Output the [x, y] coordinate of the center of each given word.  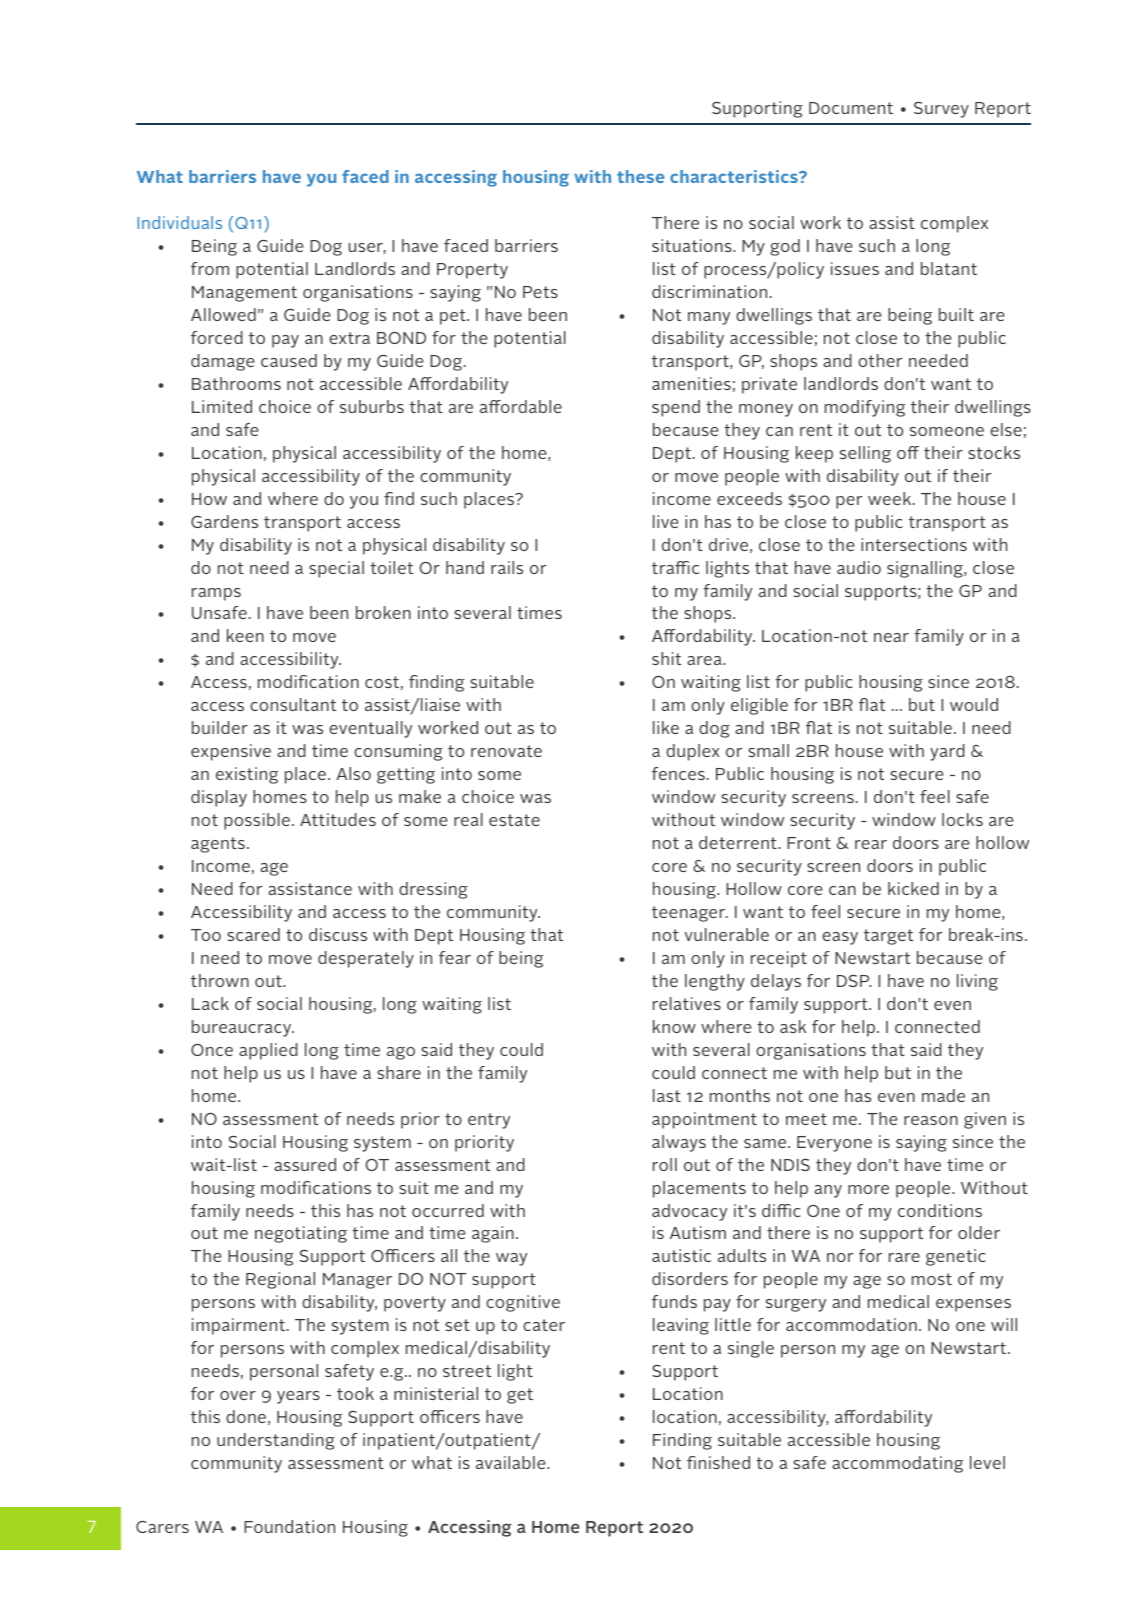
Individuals [180, 222]
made [943, 1095]
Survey [941, 110]
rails [507, 567]
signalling [926, 569]
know [674, 1026]
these [640, 176]
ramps [216, 594]
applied [268, 1051]
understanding [276, 1441]
